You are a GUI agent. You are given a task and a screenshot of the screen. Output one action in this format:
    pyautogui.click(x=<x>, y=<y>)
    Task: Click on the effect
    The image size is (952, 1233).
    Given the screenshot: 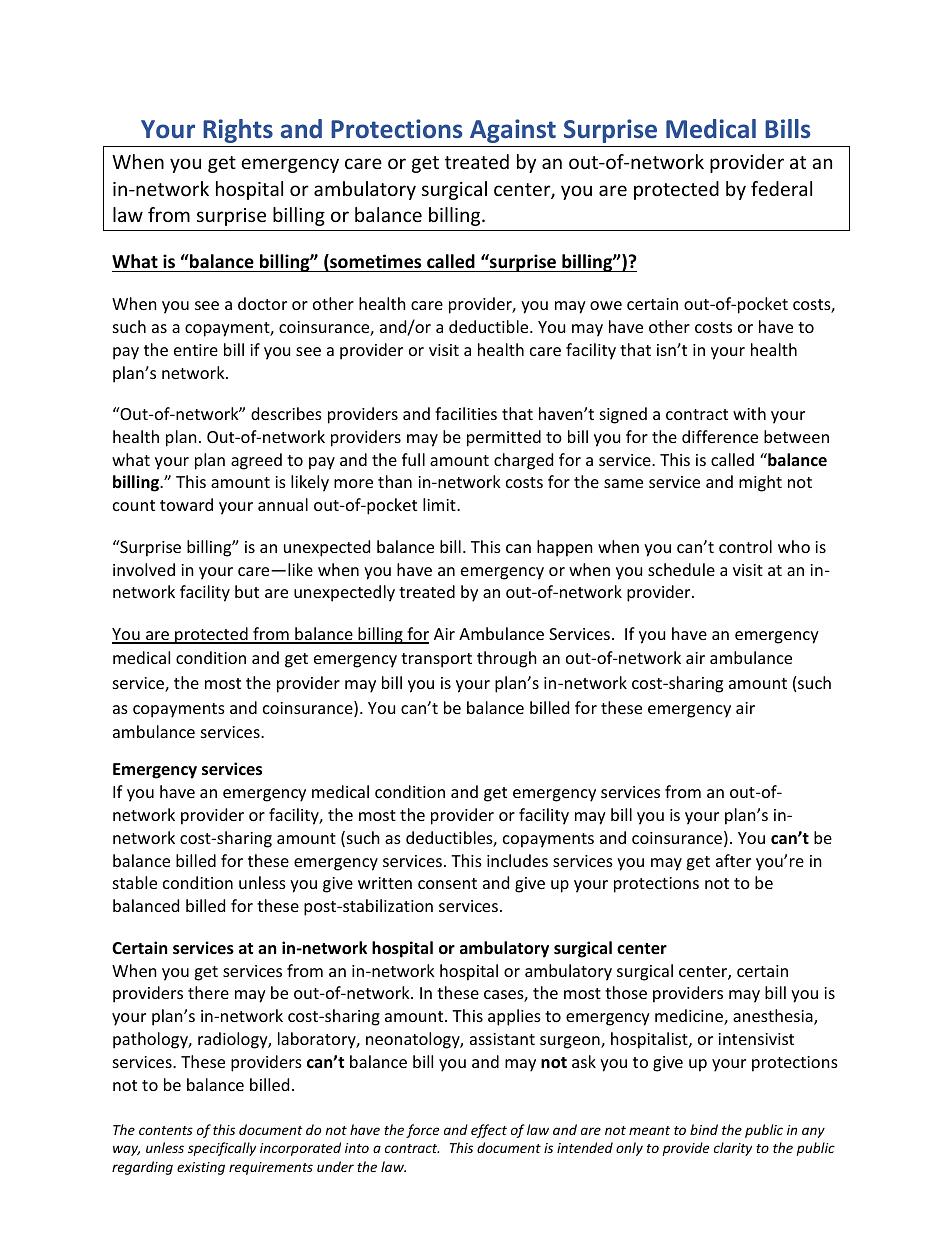 What is the action you would take?
    pyautogui.click(x=489, y=1131)
